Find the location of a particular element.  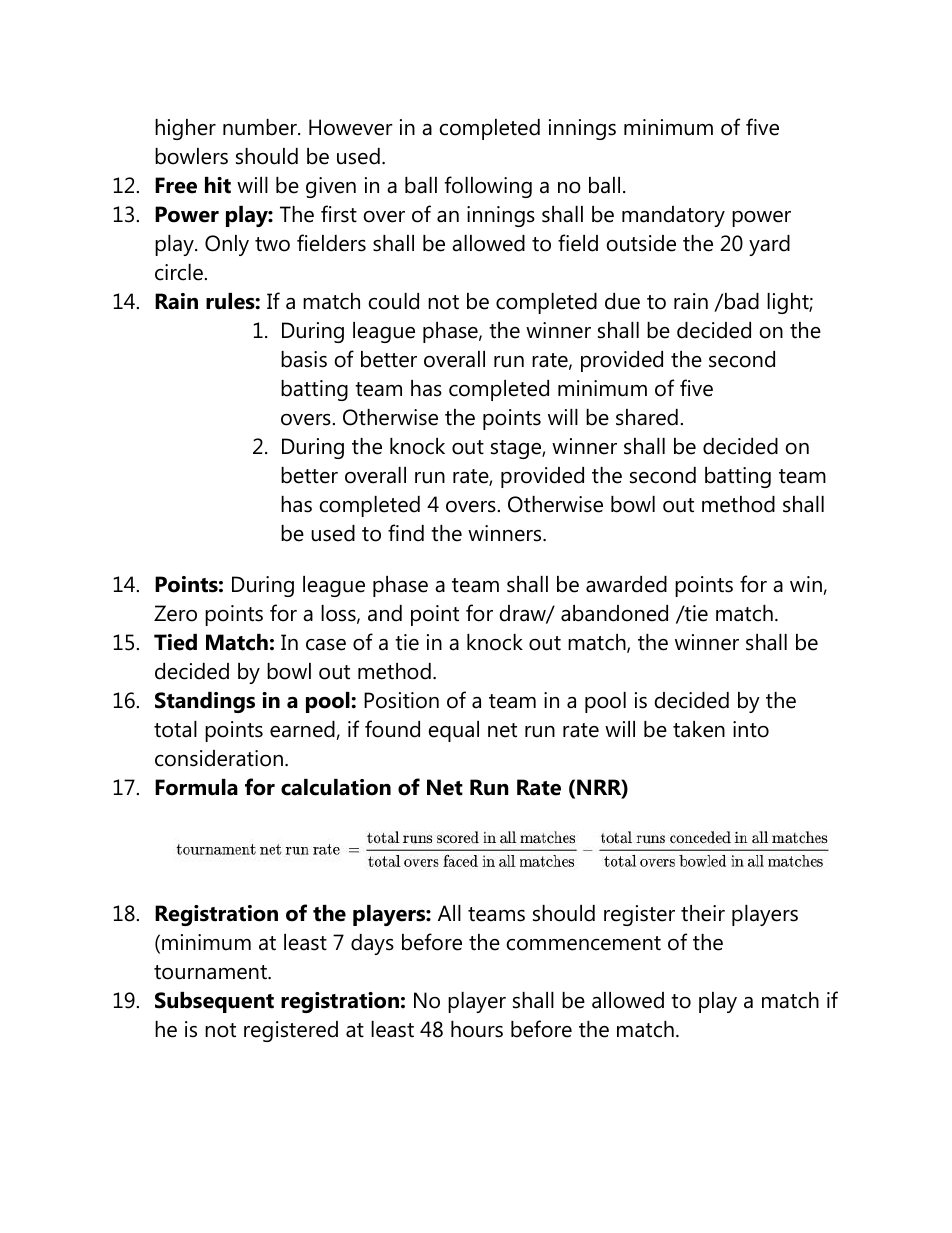

following is located at coordinates (488, 187).
